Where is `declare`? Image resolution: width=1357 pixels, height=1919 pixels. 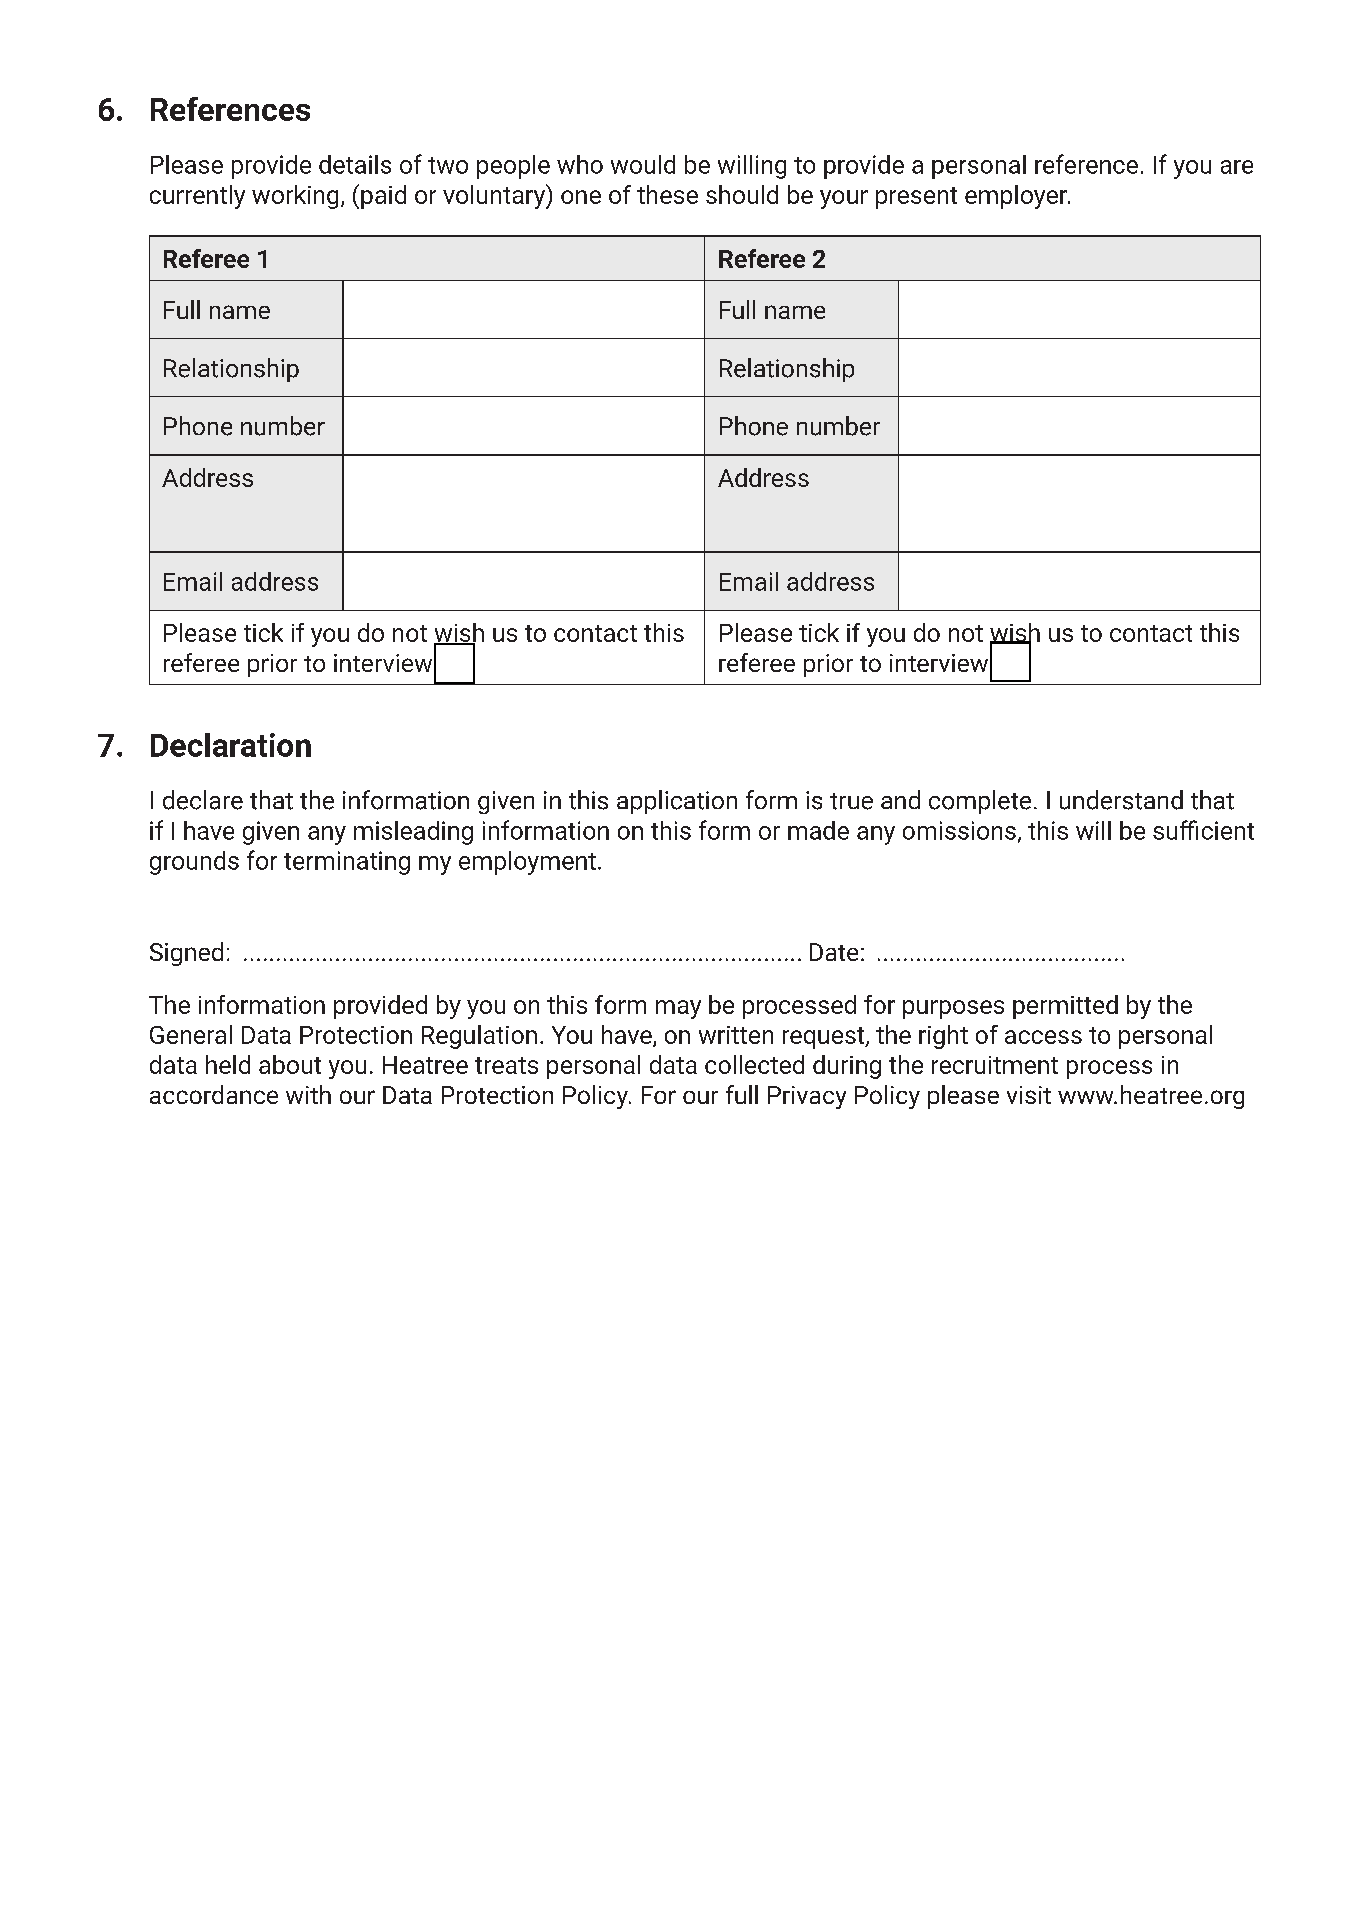 declare is located at coordinates (203, 800).
